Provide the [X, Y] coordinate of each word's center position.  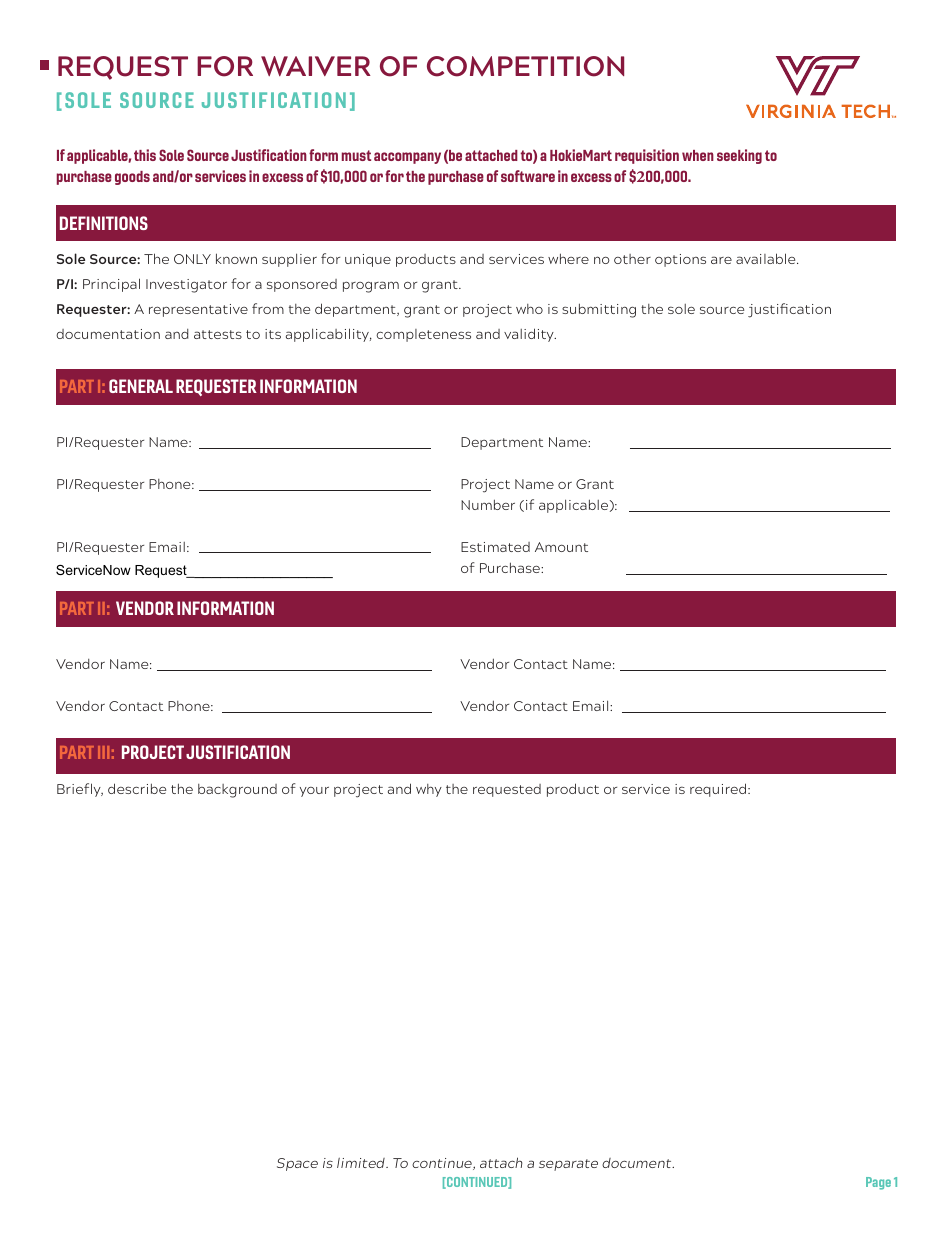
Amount [561, 547]
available [767, 258]
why [429, 790]
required [719, 790]
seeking [739, 156]
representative [198, 310]
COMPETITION [525, 66]
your [314, 792]
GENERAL [141, 386]
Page [878, 1183]
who [529, 309]
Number [488, 504]
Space [297, 1164]
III [103, 752]
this [145, 155]
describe [137, 788]
